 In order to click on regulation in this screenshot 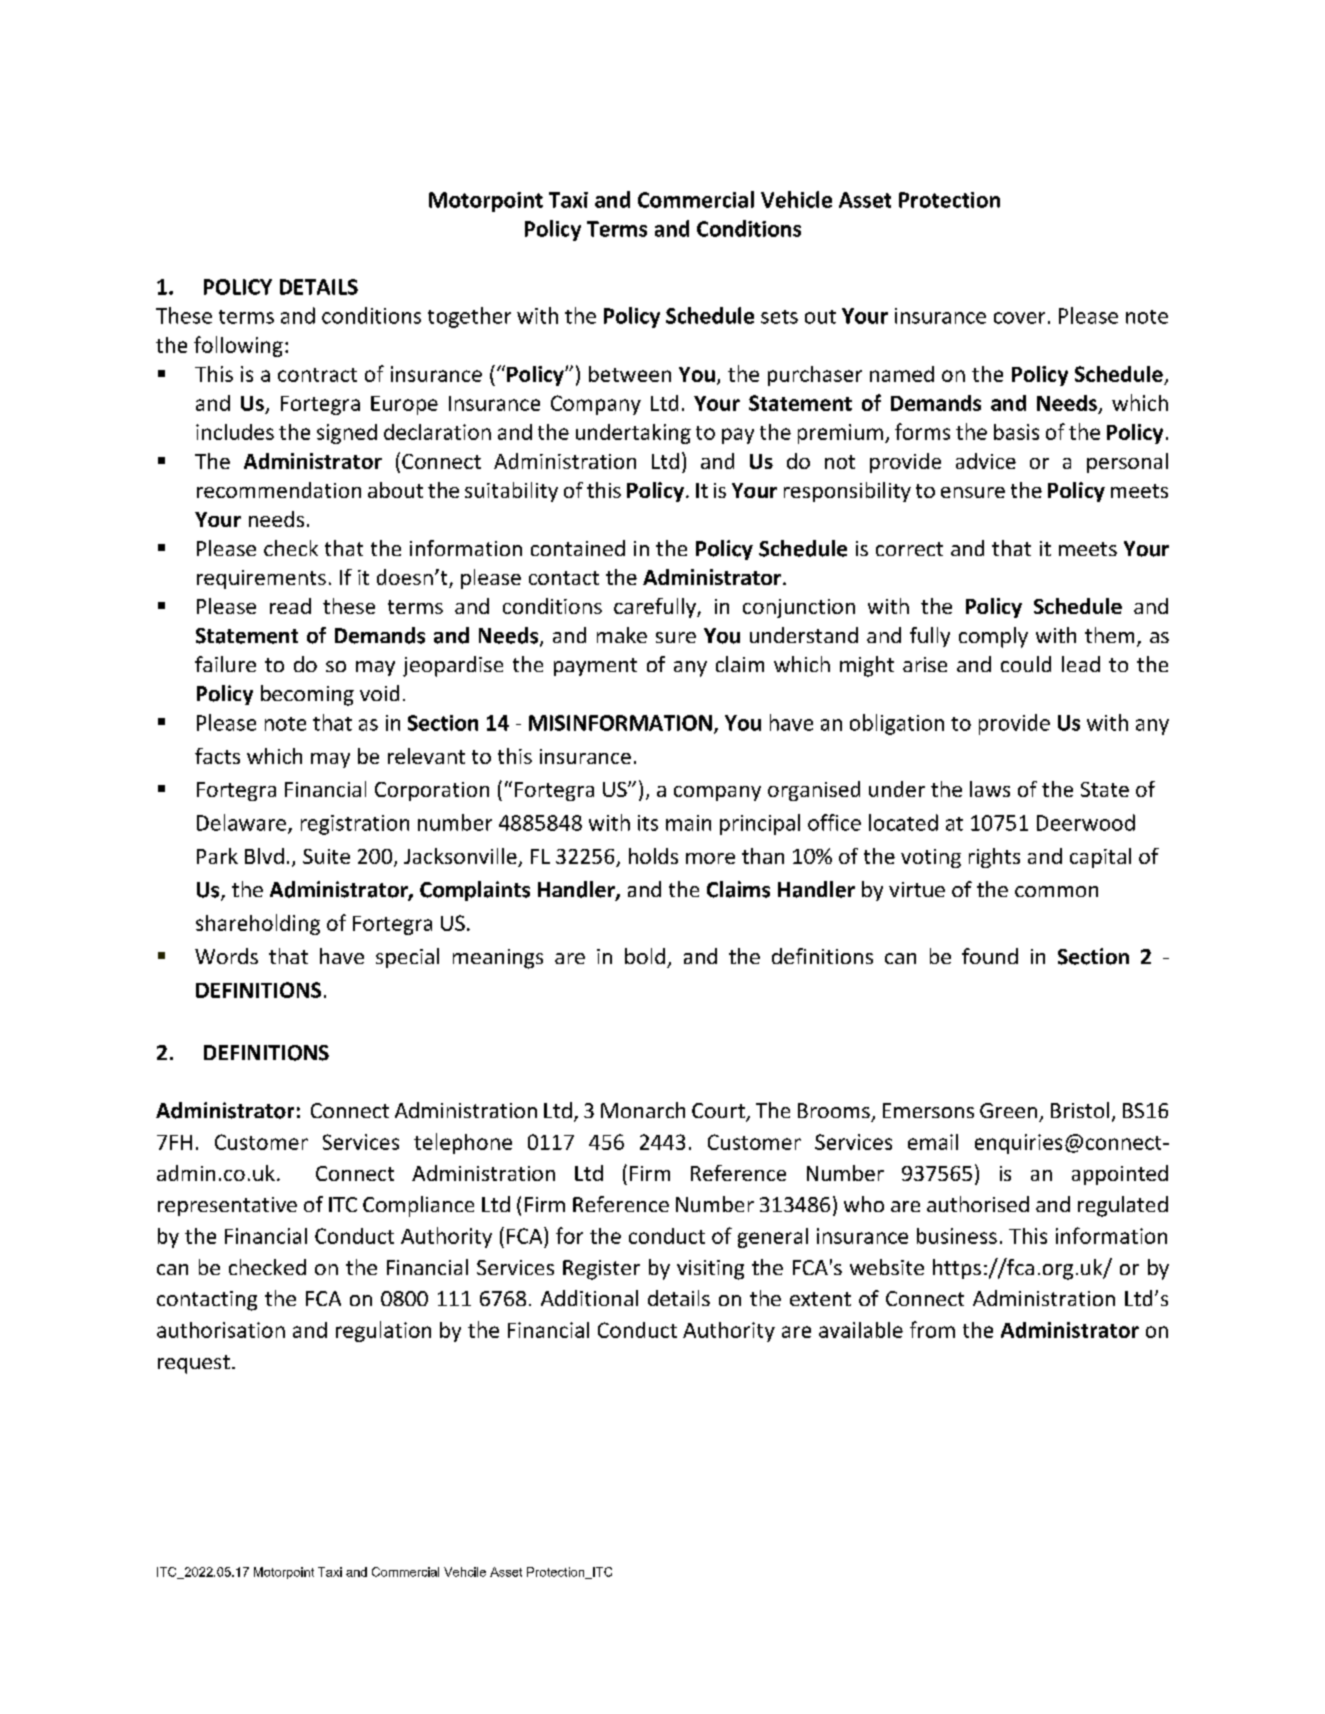, I will do `click(383, 1331)`.
